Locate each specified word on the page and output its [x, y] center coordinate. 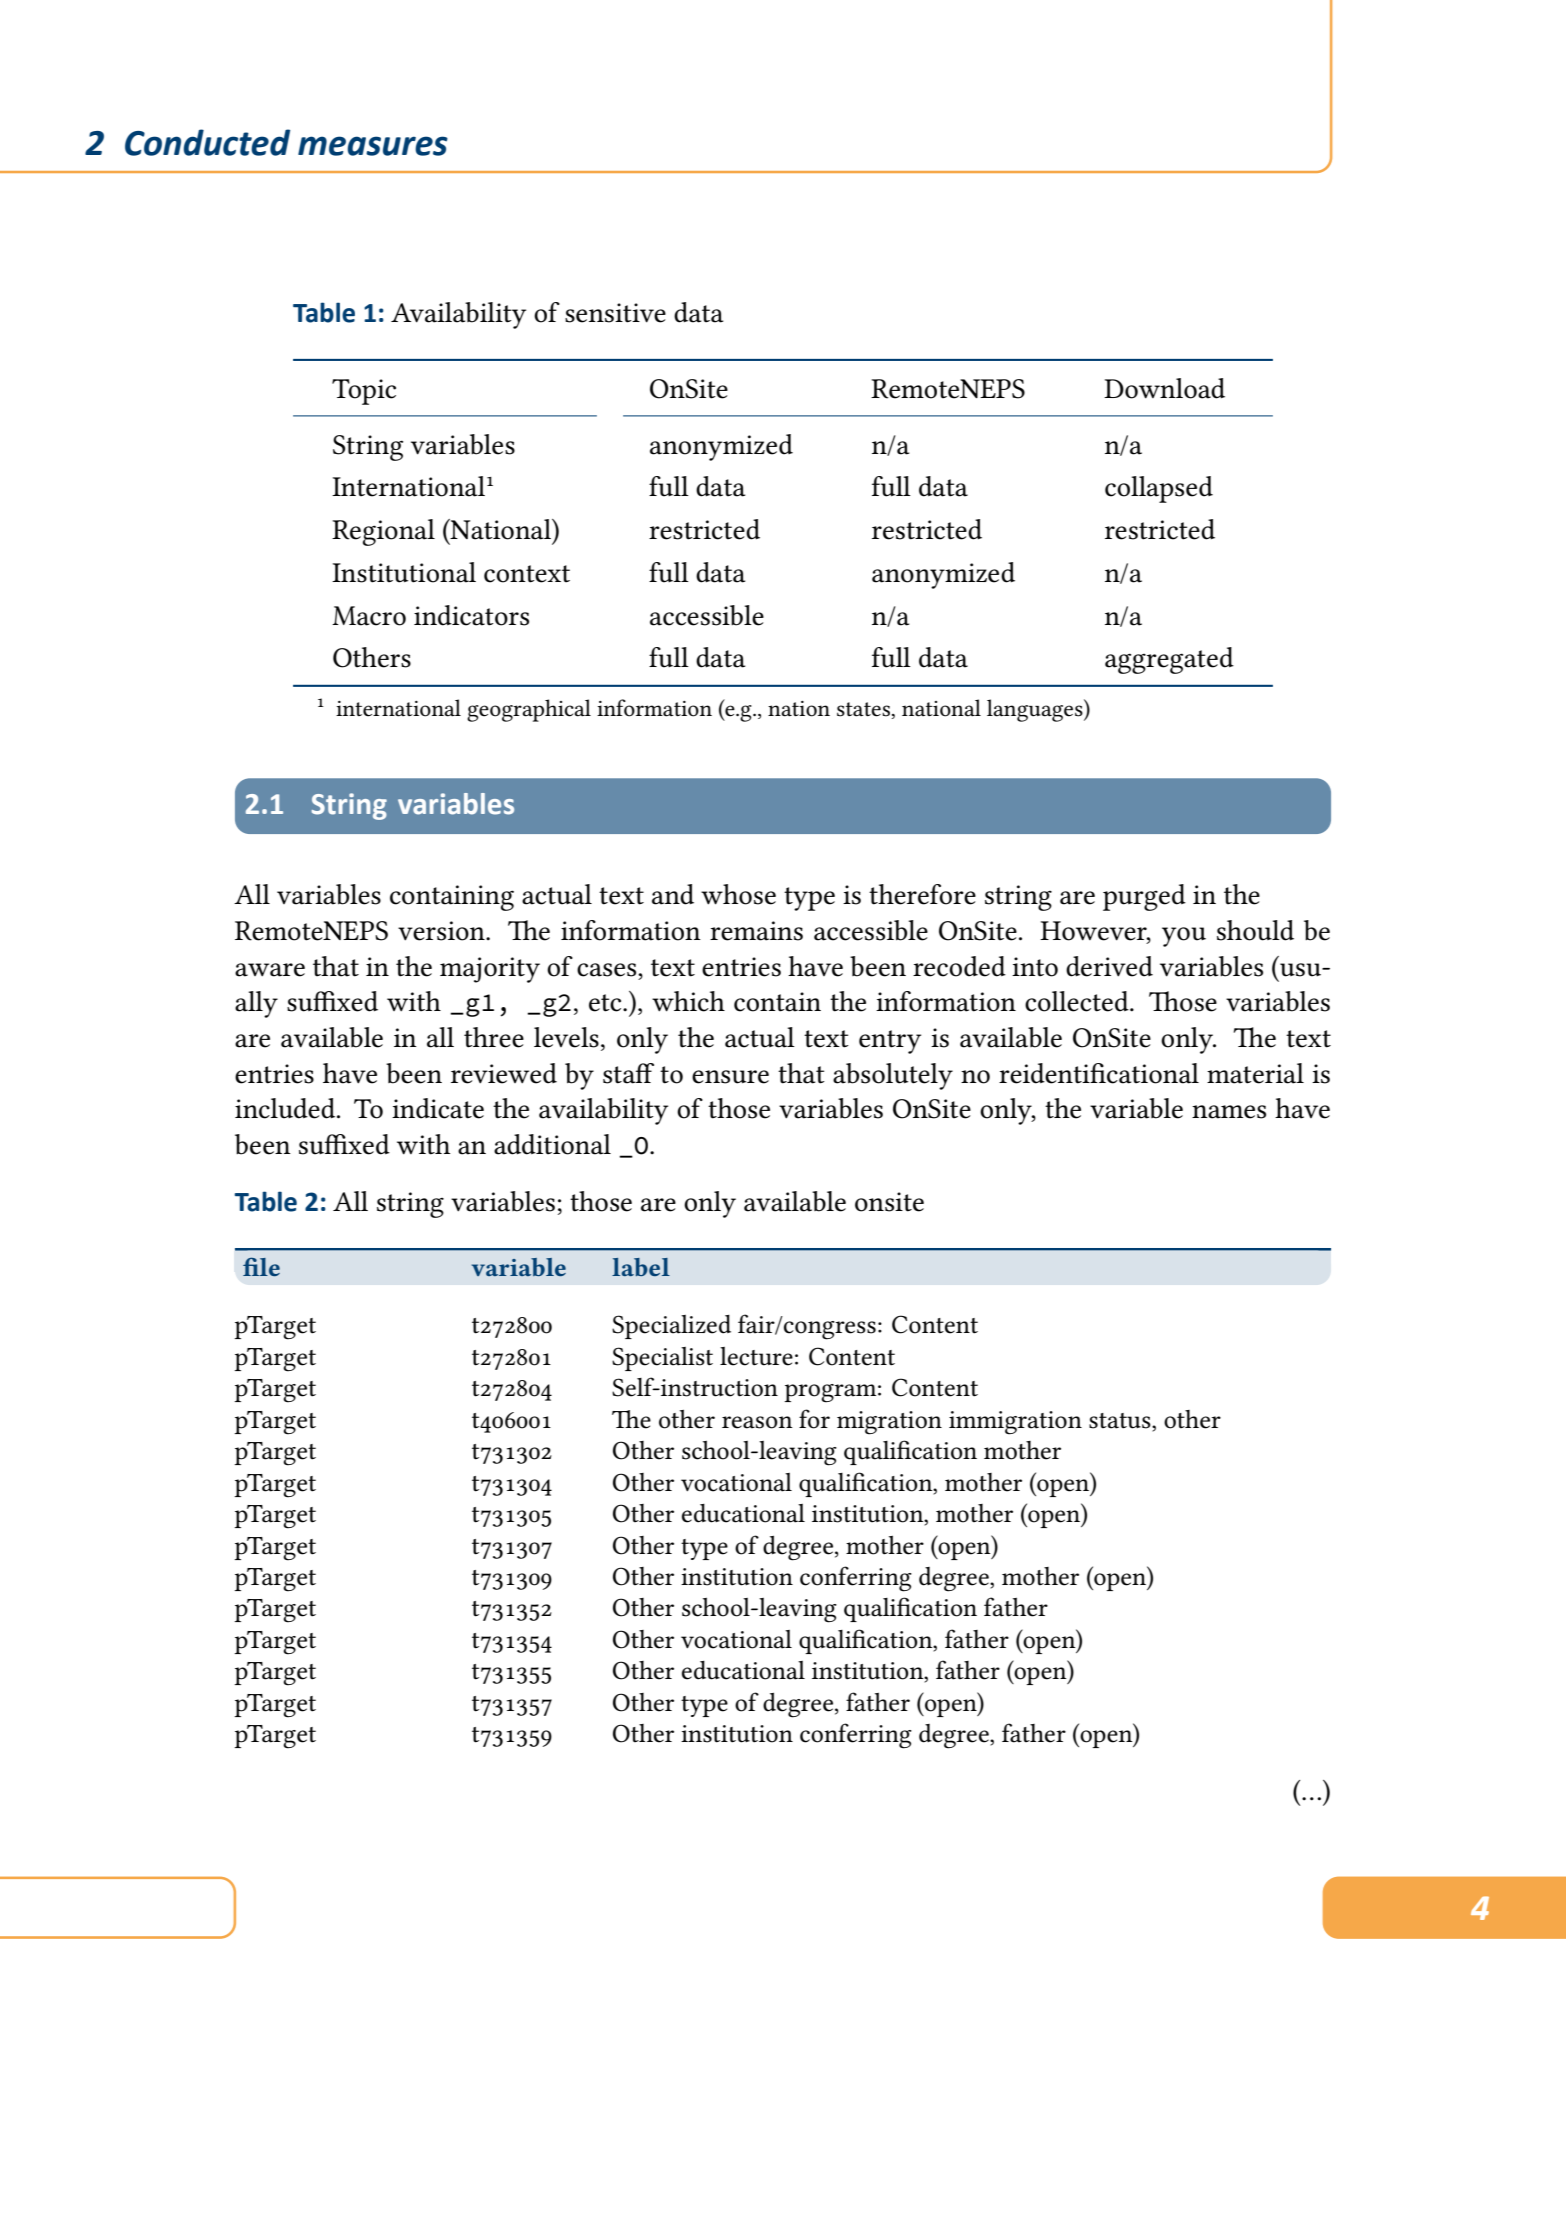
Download [1164, 388]
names [1229, 1112]
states [863, 709]
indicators [471, 615]
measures [373, 146]
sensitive [615, 313]
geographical [529, 710]
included [286, 1108]
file [261, 1266]
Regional [383, 532]
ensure [730, 1077]
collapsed [1159, 489]
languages [1036, 710]
